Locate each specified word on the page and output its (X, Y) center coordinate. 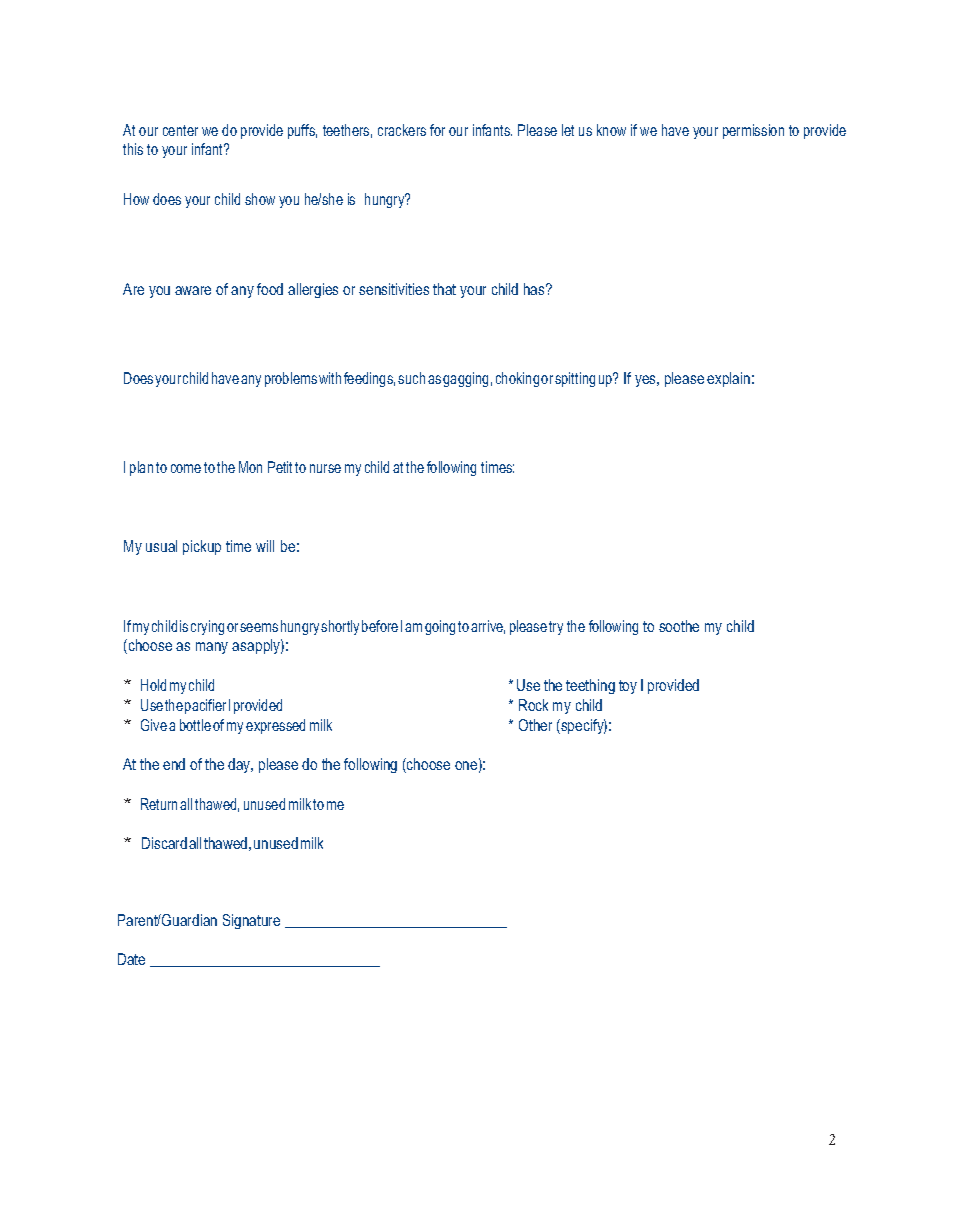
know (611, 130)
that (444, 289)
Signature (251, 921)
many (212, 648)
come (186, 468)
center (180, 130)
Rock (533, 705)
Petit (280, 467)
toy (628, 687)
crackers (402, 130)
